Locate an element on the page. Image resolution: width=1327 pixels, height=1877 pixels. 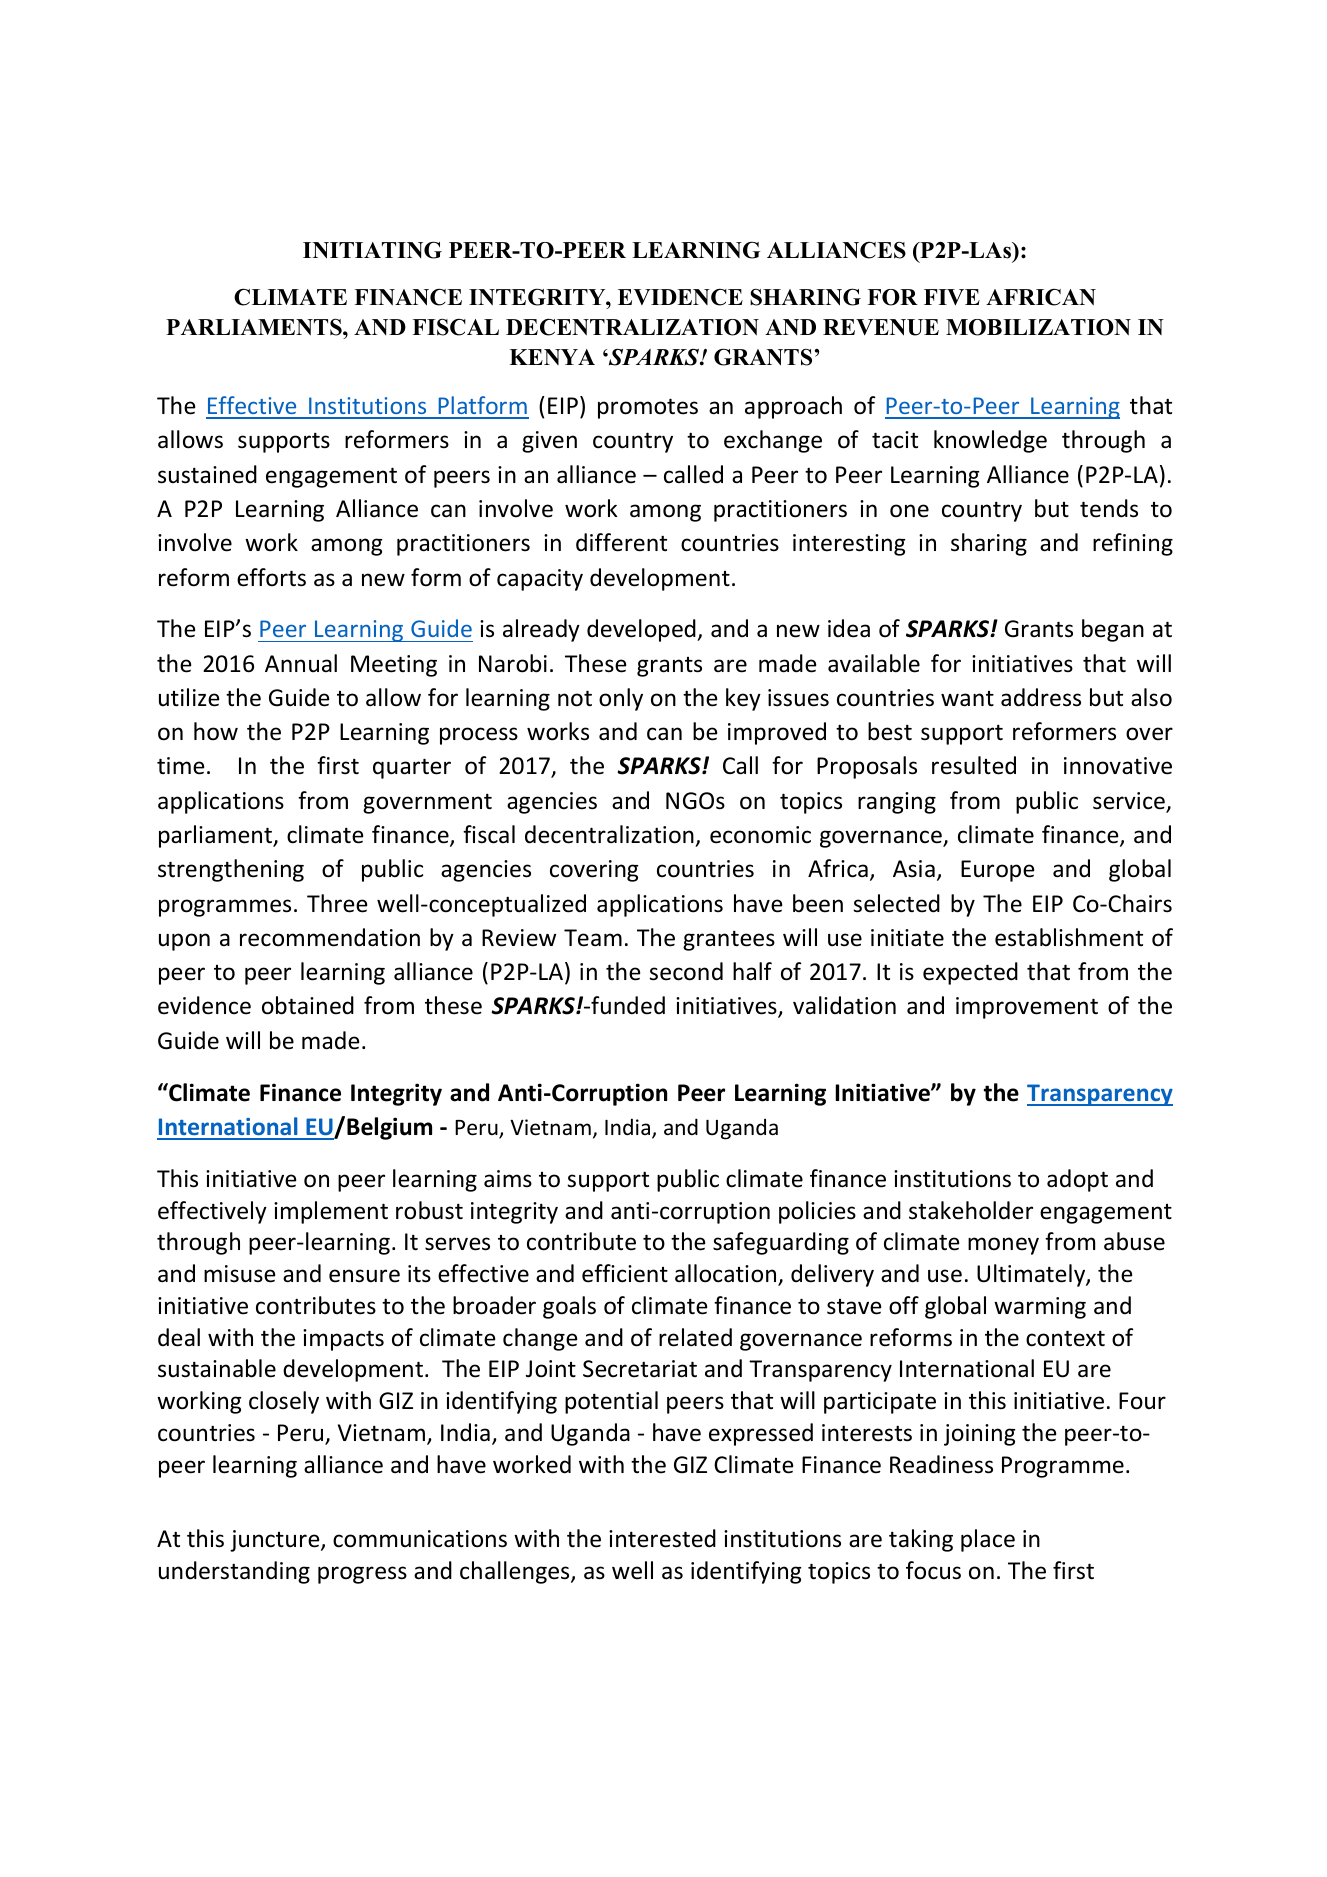
developed is located at coordinates (642, 630).
